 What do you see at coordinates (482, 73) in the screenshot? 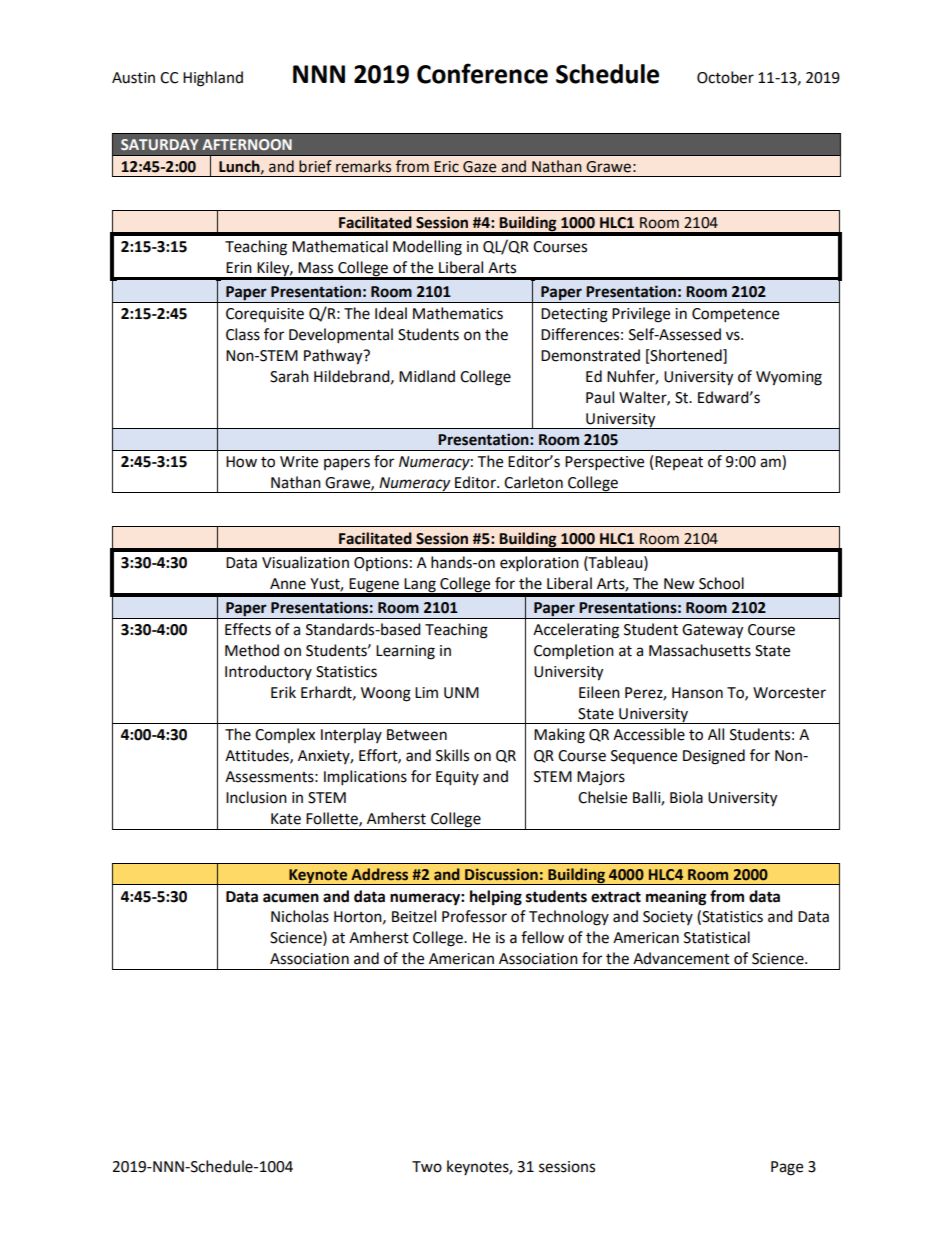
I see `Conference` at bounding box center [482, 73].
